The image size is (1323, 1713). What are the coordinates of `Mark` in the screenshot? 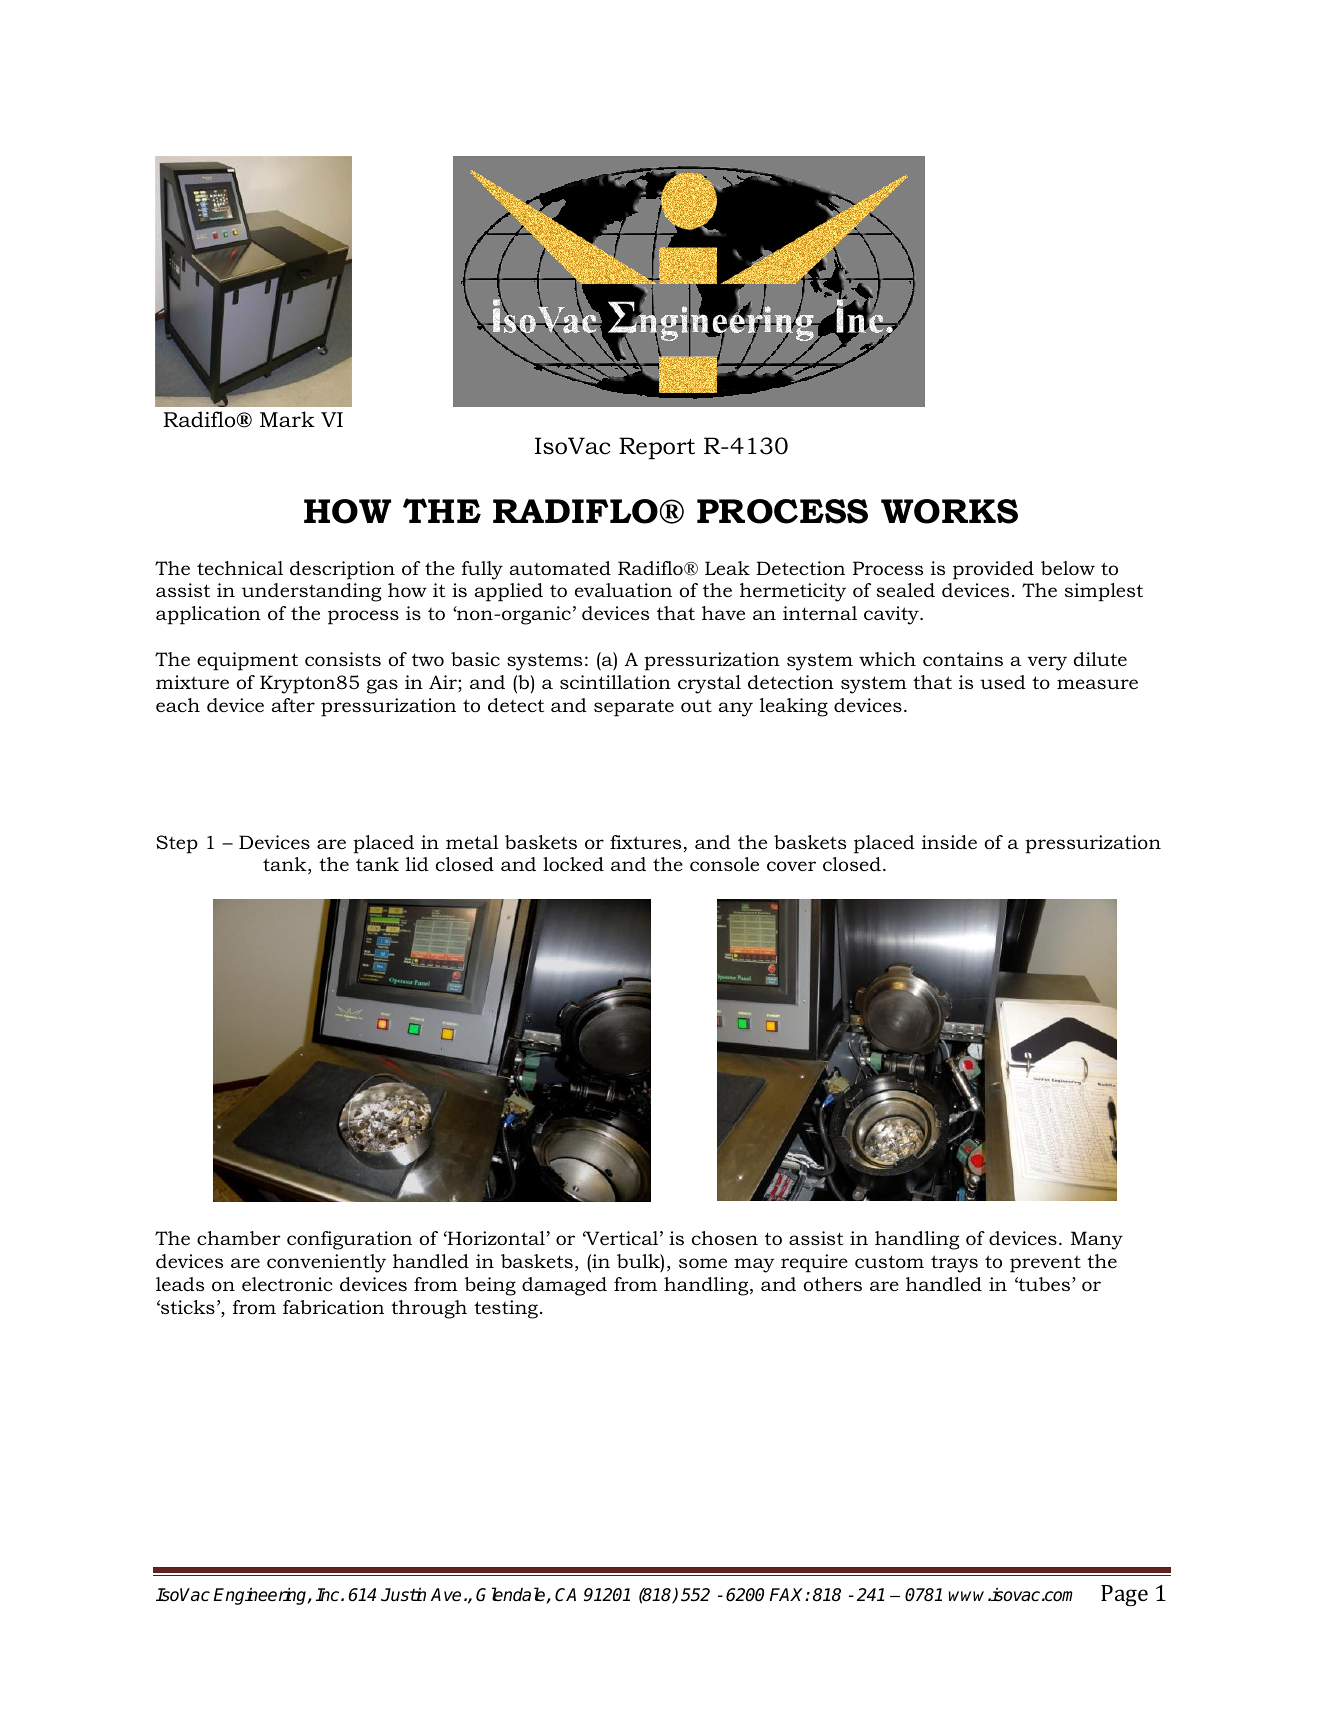 It's located at (287, 419).
